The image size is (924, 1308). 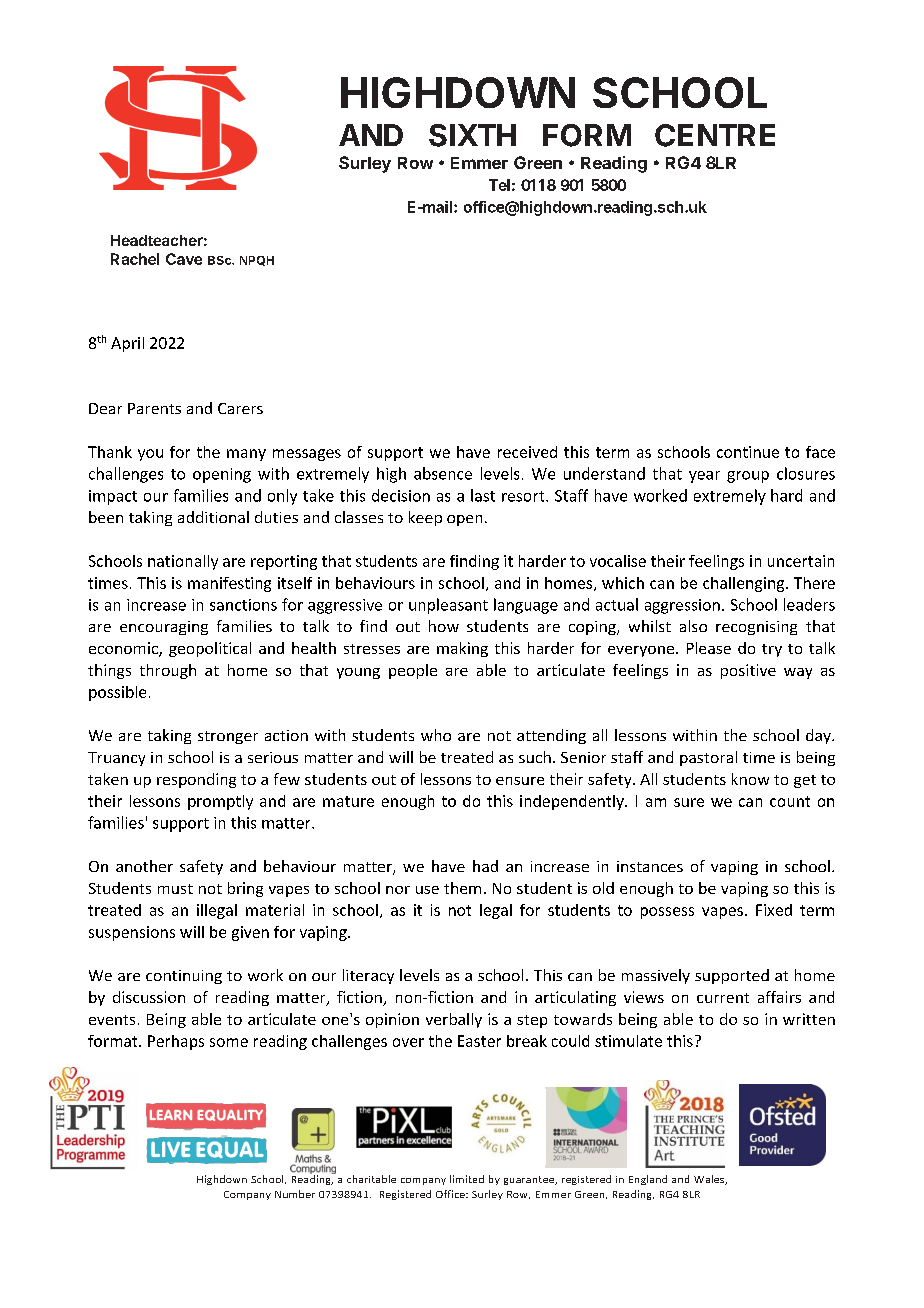 What do you see at coordinates (710, 1180) in the screenshot?
I see `Wales` at bounding box center [710, 1180].
